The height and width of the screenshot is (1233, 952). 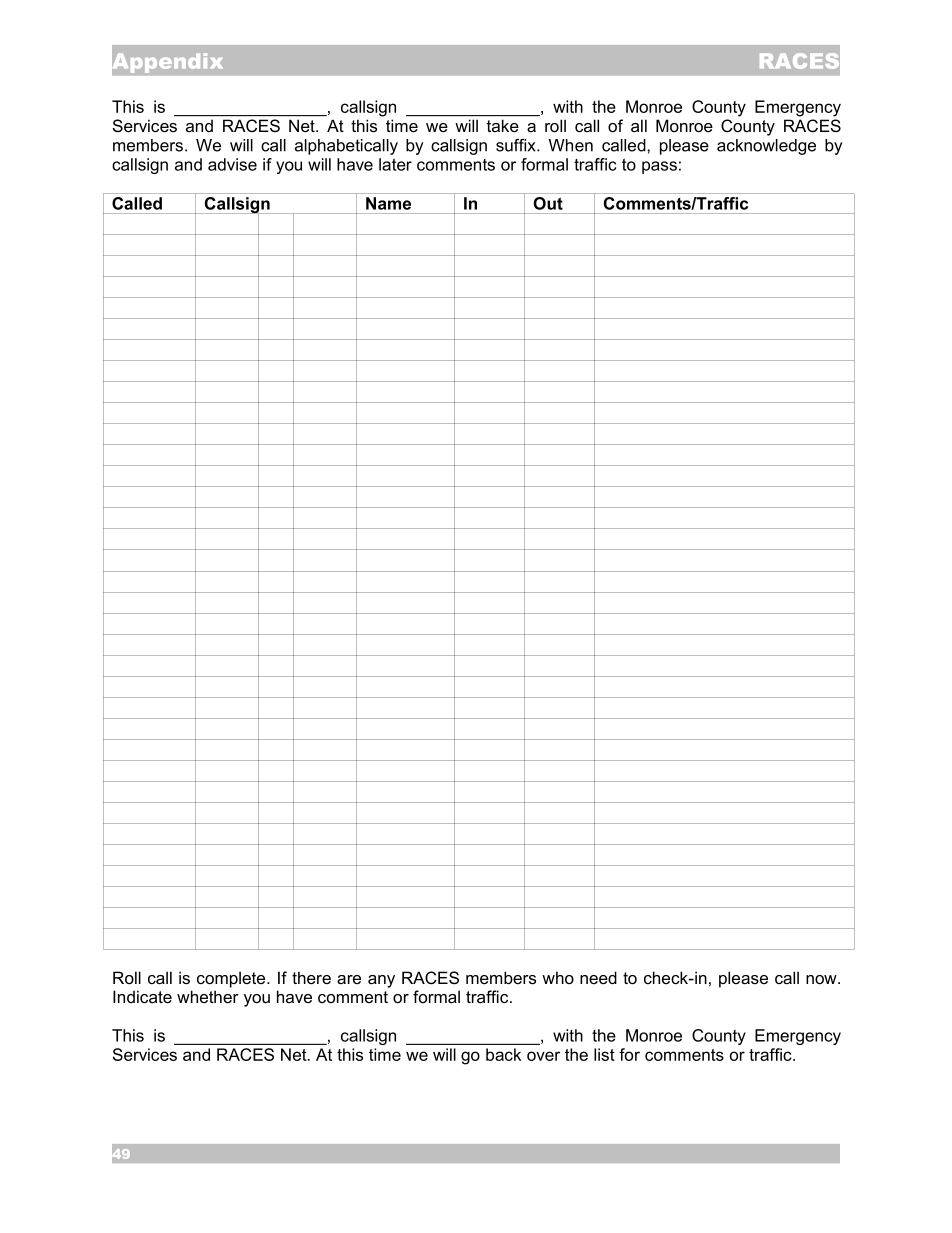 I want to click on whether, so click(x=208, y=996).
